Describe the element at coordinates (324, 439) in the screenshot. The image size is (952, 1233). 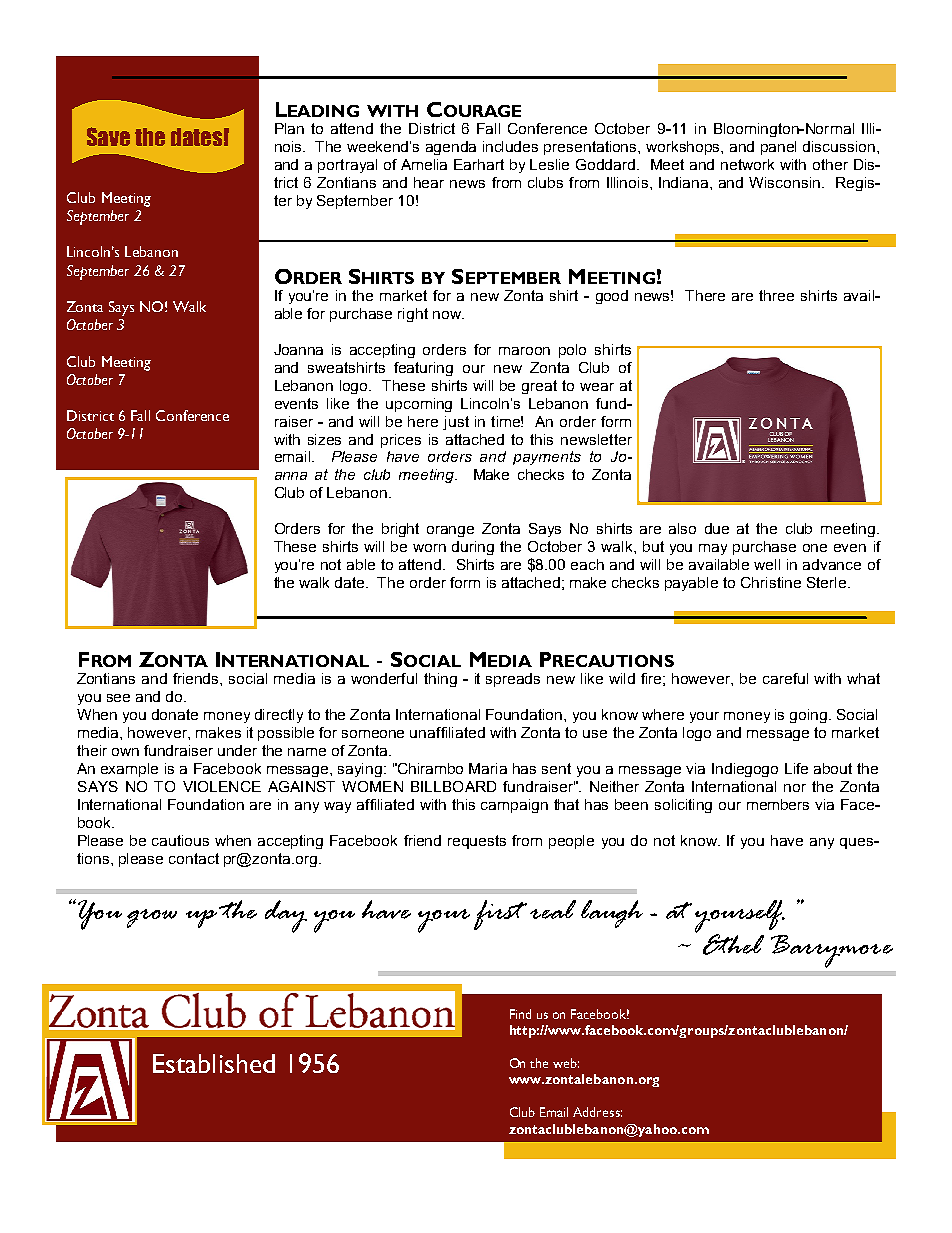
I see `sizes` at that location.
